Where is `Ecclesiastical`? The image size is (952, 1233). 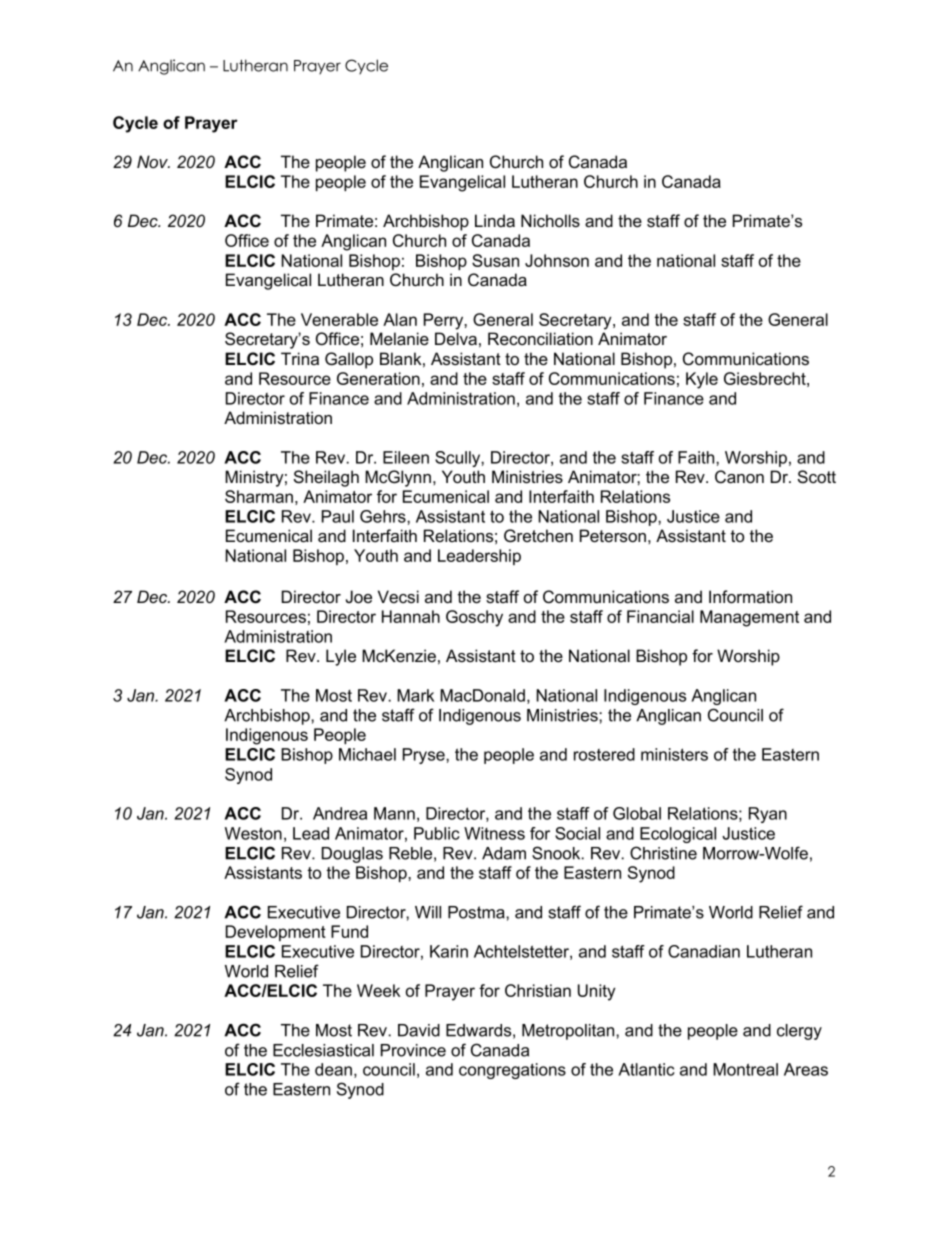
Ecclesiastical is located at coordinates (323, 1050).
